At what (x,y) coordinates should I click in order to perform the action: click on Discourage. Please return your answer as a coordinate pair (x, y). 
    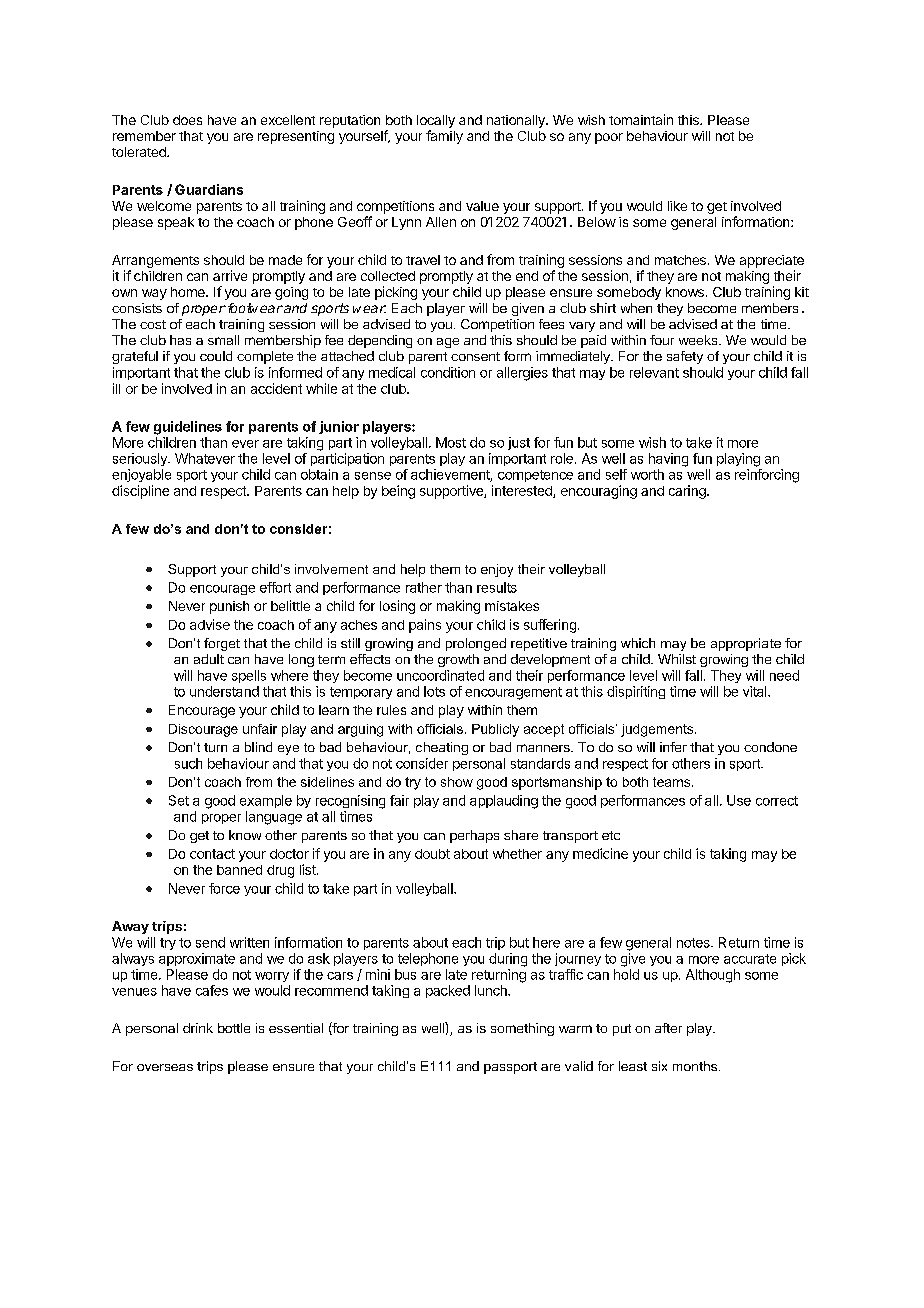
    Looking at the image, I should click on (203, 730).
